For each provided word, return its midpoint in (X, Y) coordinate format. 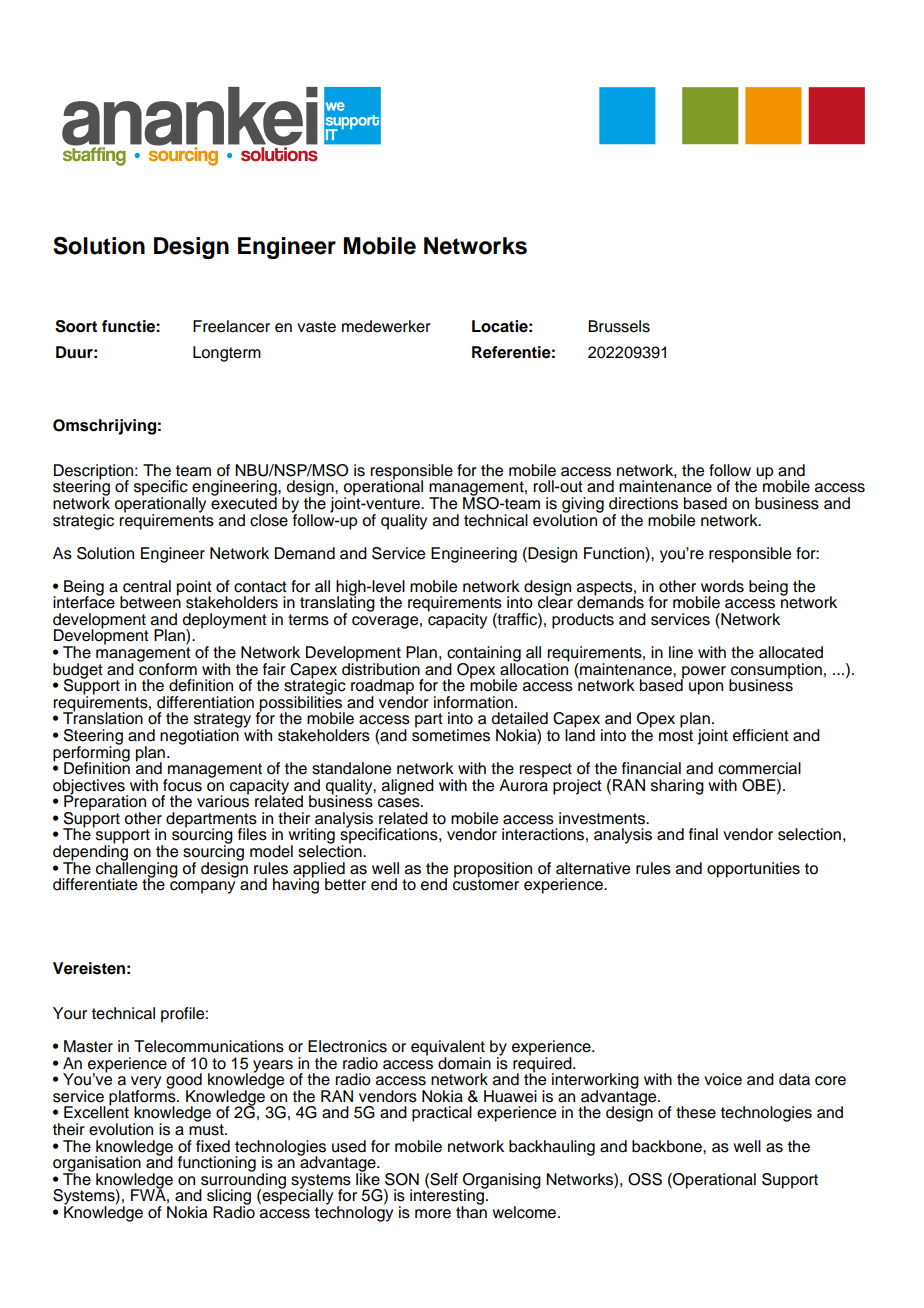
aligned (408, 787)
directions (643, 503)
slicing (229, 1198)
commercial (759, 768)
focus (182, 785)
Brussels (619, 326)
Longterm (227, 354)
